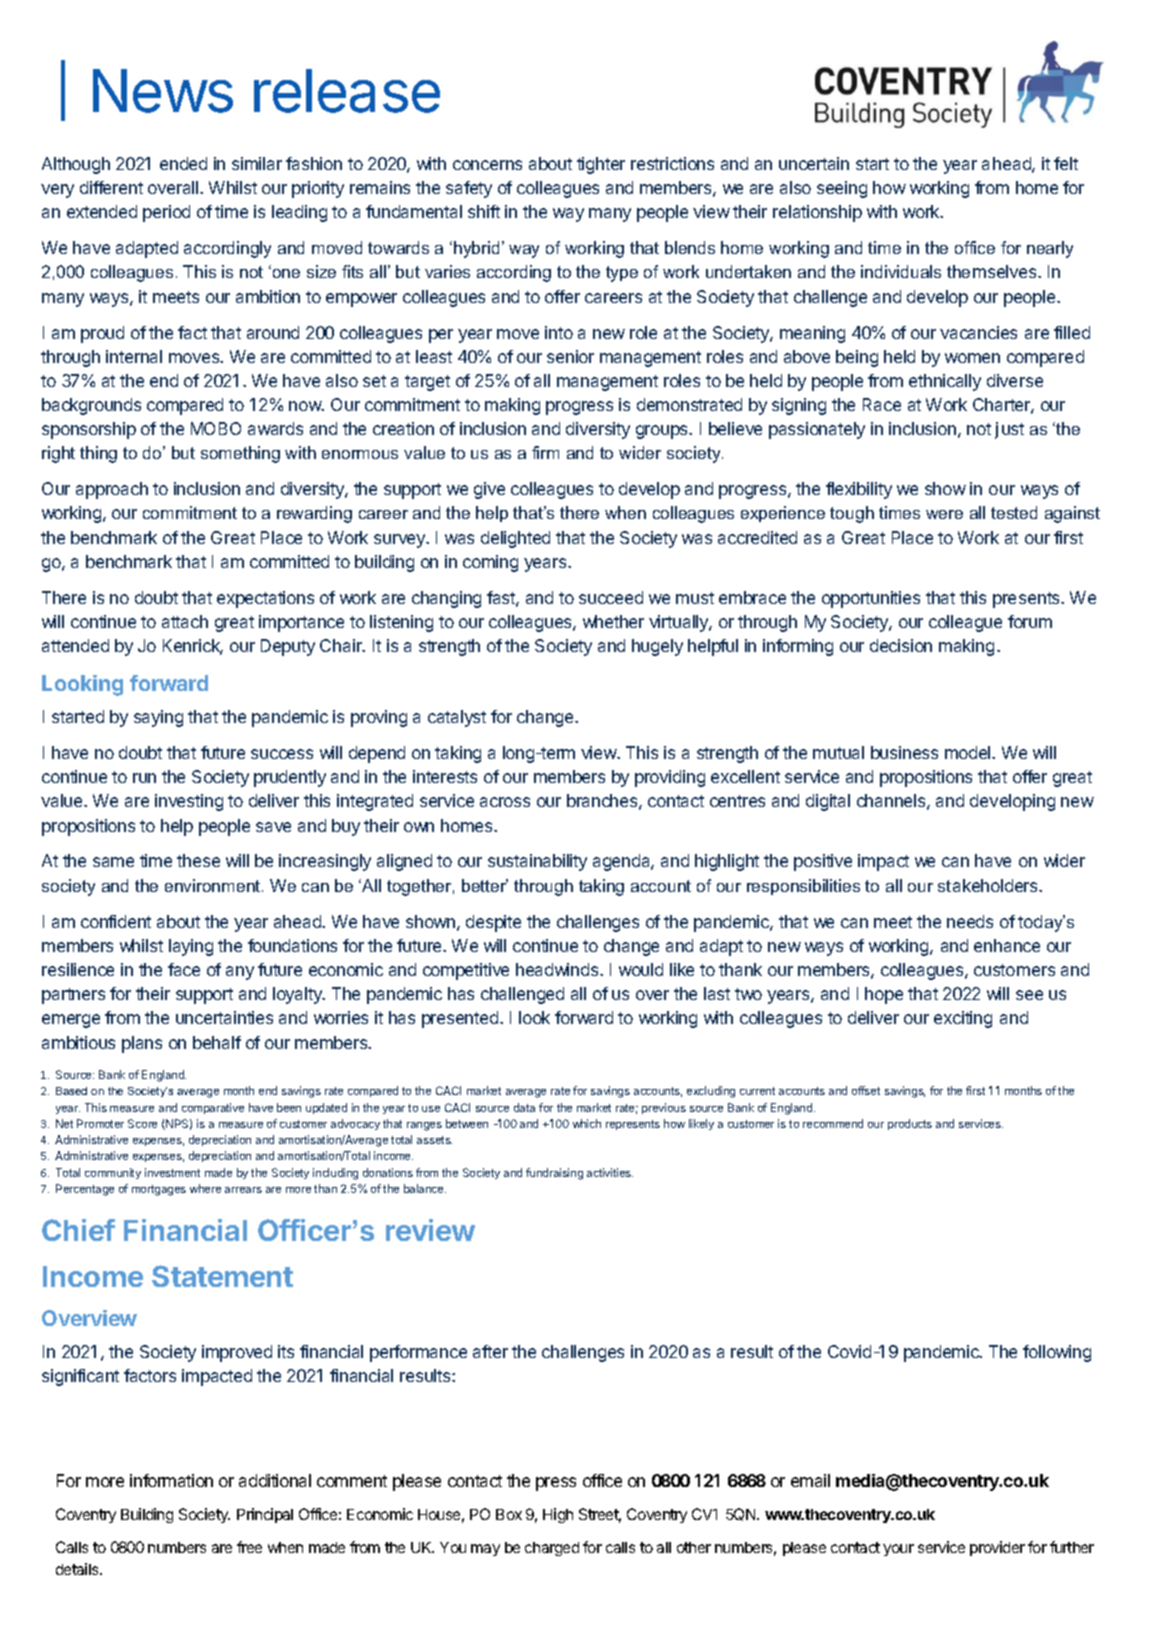 The image size is (1159, 1639). What do you see at coordinates (171, 1480) in the document?
I see `information` at bounding box center [171, 1480].
